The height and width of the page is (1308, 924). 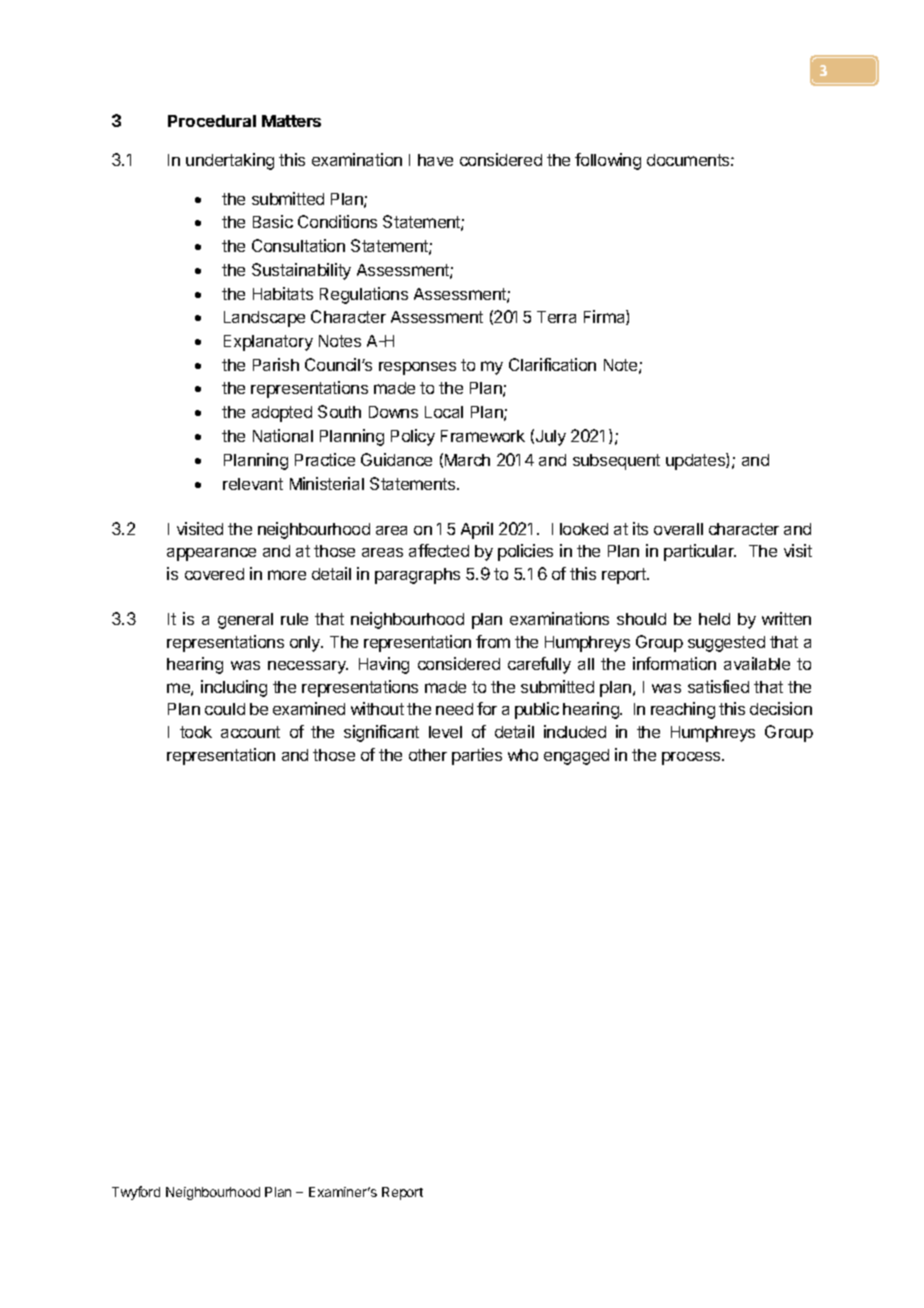 I want to click on held, so click(x=714, y=619).
